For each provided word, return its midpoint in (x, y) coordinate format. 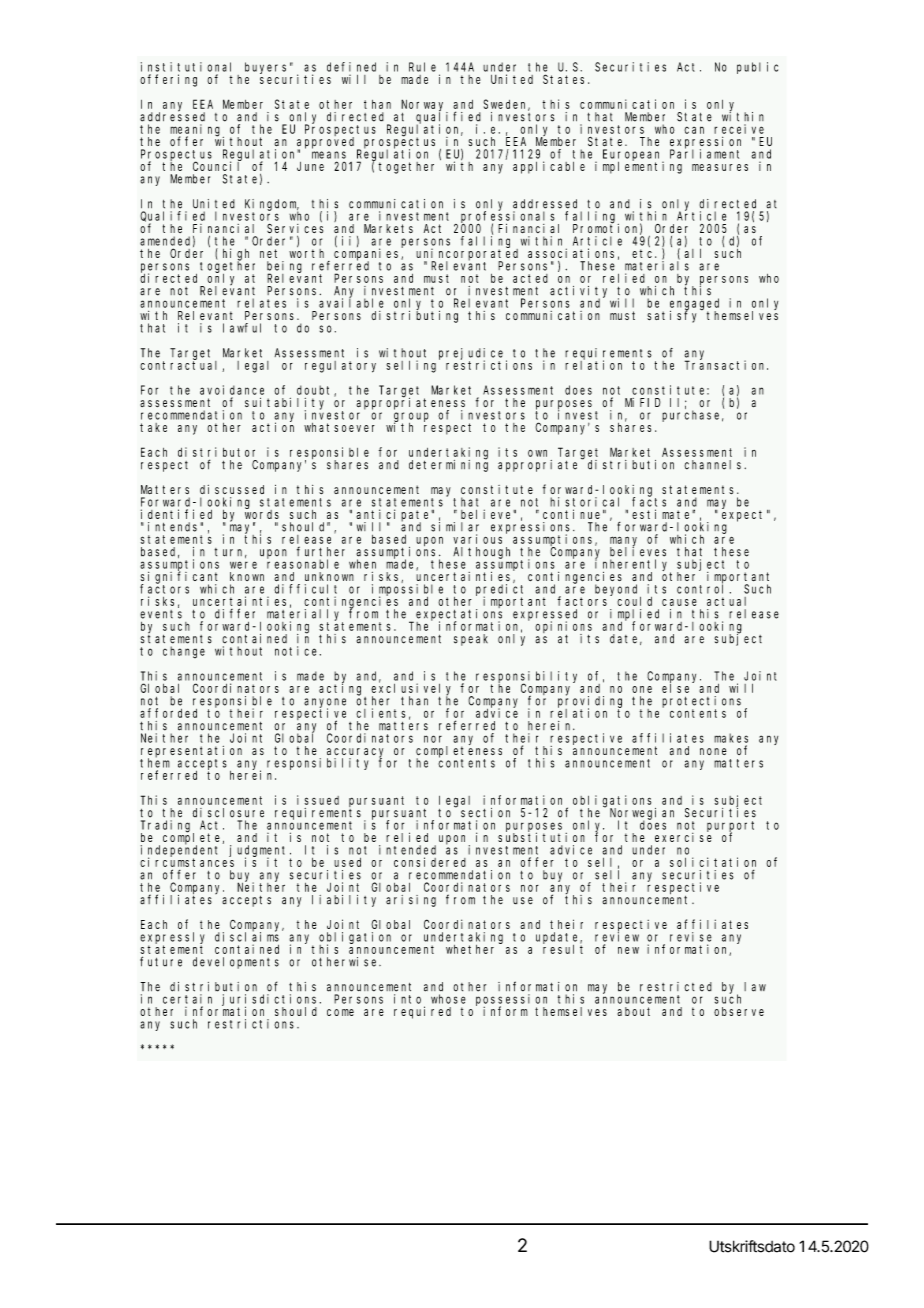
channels (714, 465)
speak (471, 640)
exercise (683, 836)
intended (407, 850)
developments (236, 963)
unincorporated (467, 254)
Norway (424, 106)
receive (739, 129)
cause (679, 602)
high (236, 255)
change (184, 652)
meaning (197, 131)
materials (657, 266)
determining (448, 465)
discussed (232, 489)
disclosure (228, 813)
